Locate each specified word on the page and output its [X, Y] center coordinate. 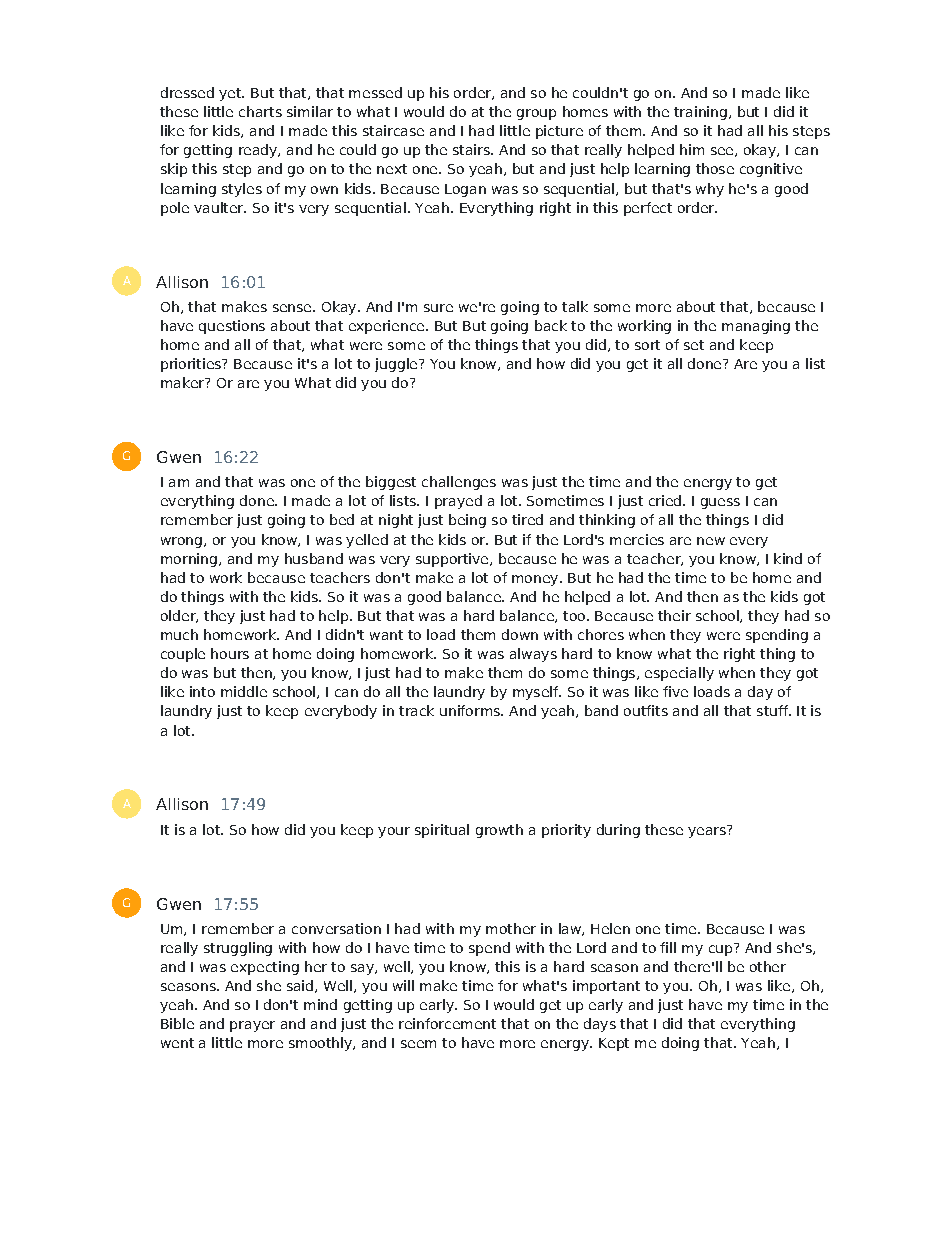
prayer [252, 1026]
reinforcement [447, 1023]
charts [260, 111]
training [700, 113]
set [694, 345]
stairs [472, 149]
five [675, 691]
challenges [459, 483]
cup [722, 949]
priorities [192, 365]
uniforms [471, 710]
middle [244, 691]
